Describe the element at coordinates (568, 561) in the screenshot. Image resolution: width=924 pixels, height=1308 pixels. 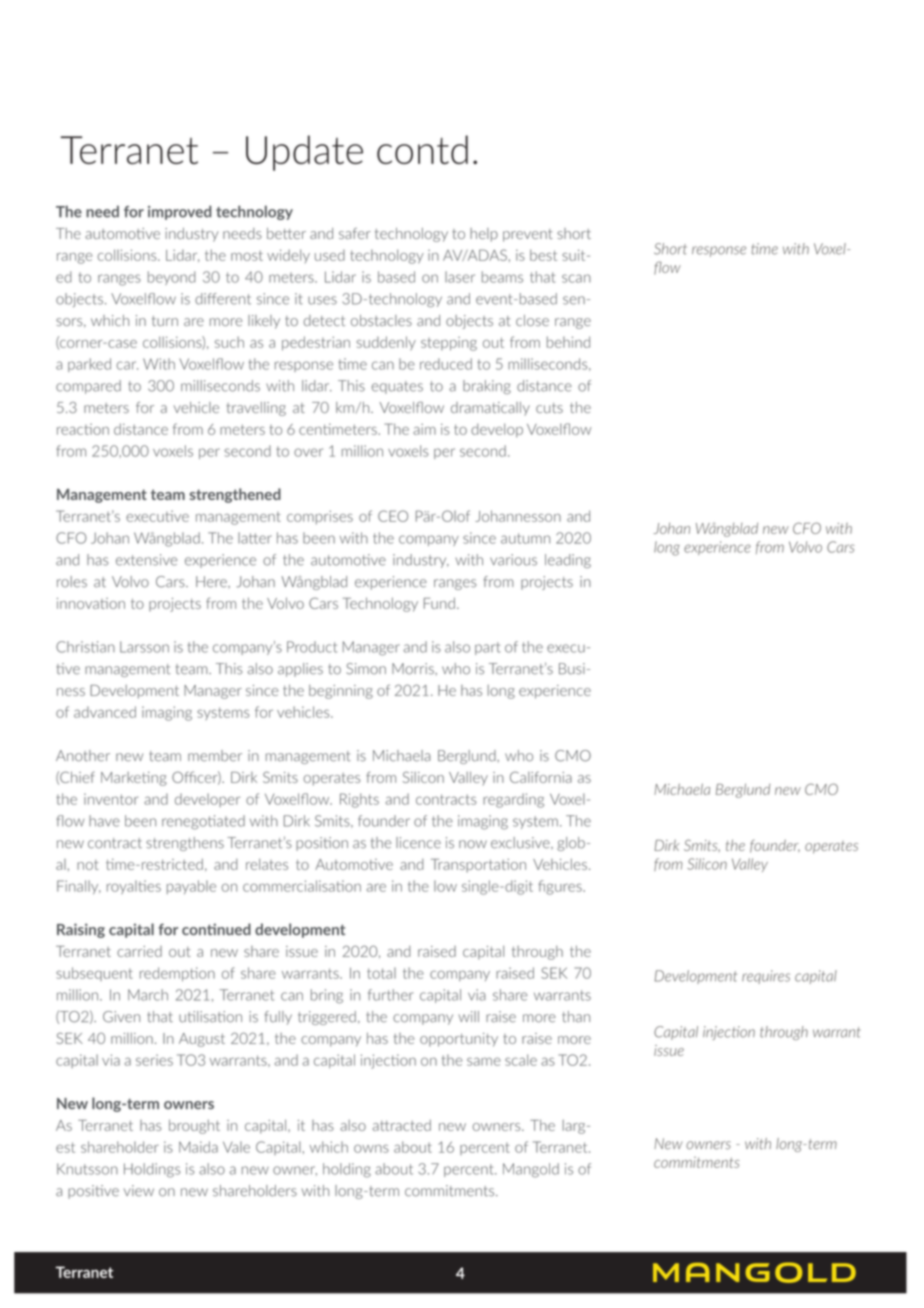
I see `leading` at that location.
